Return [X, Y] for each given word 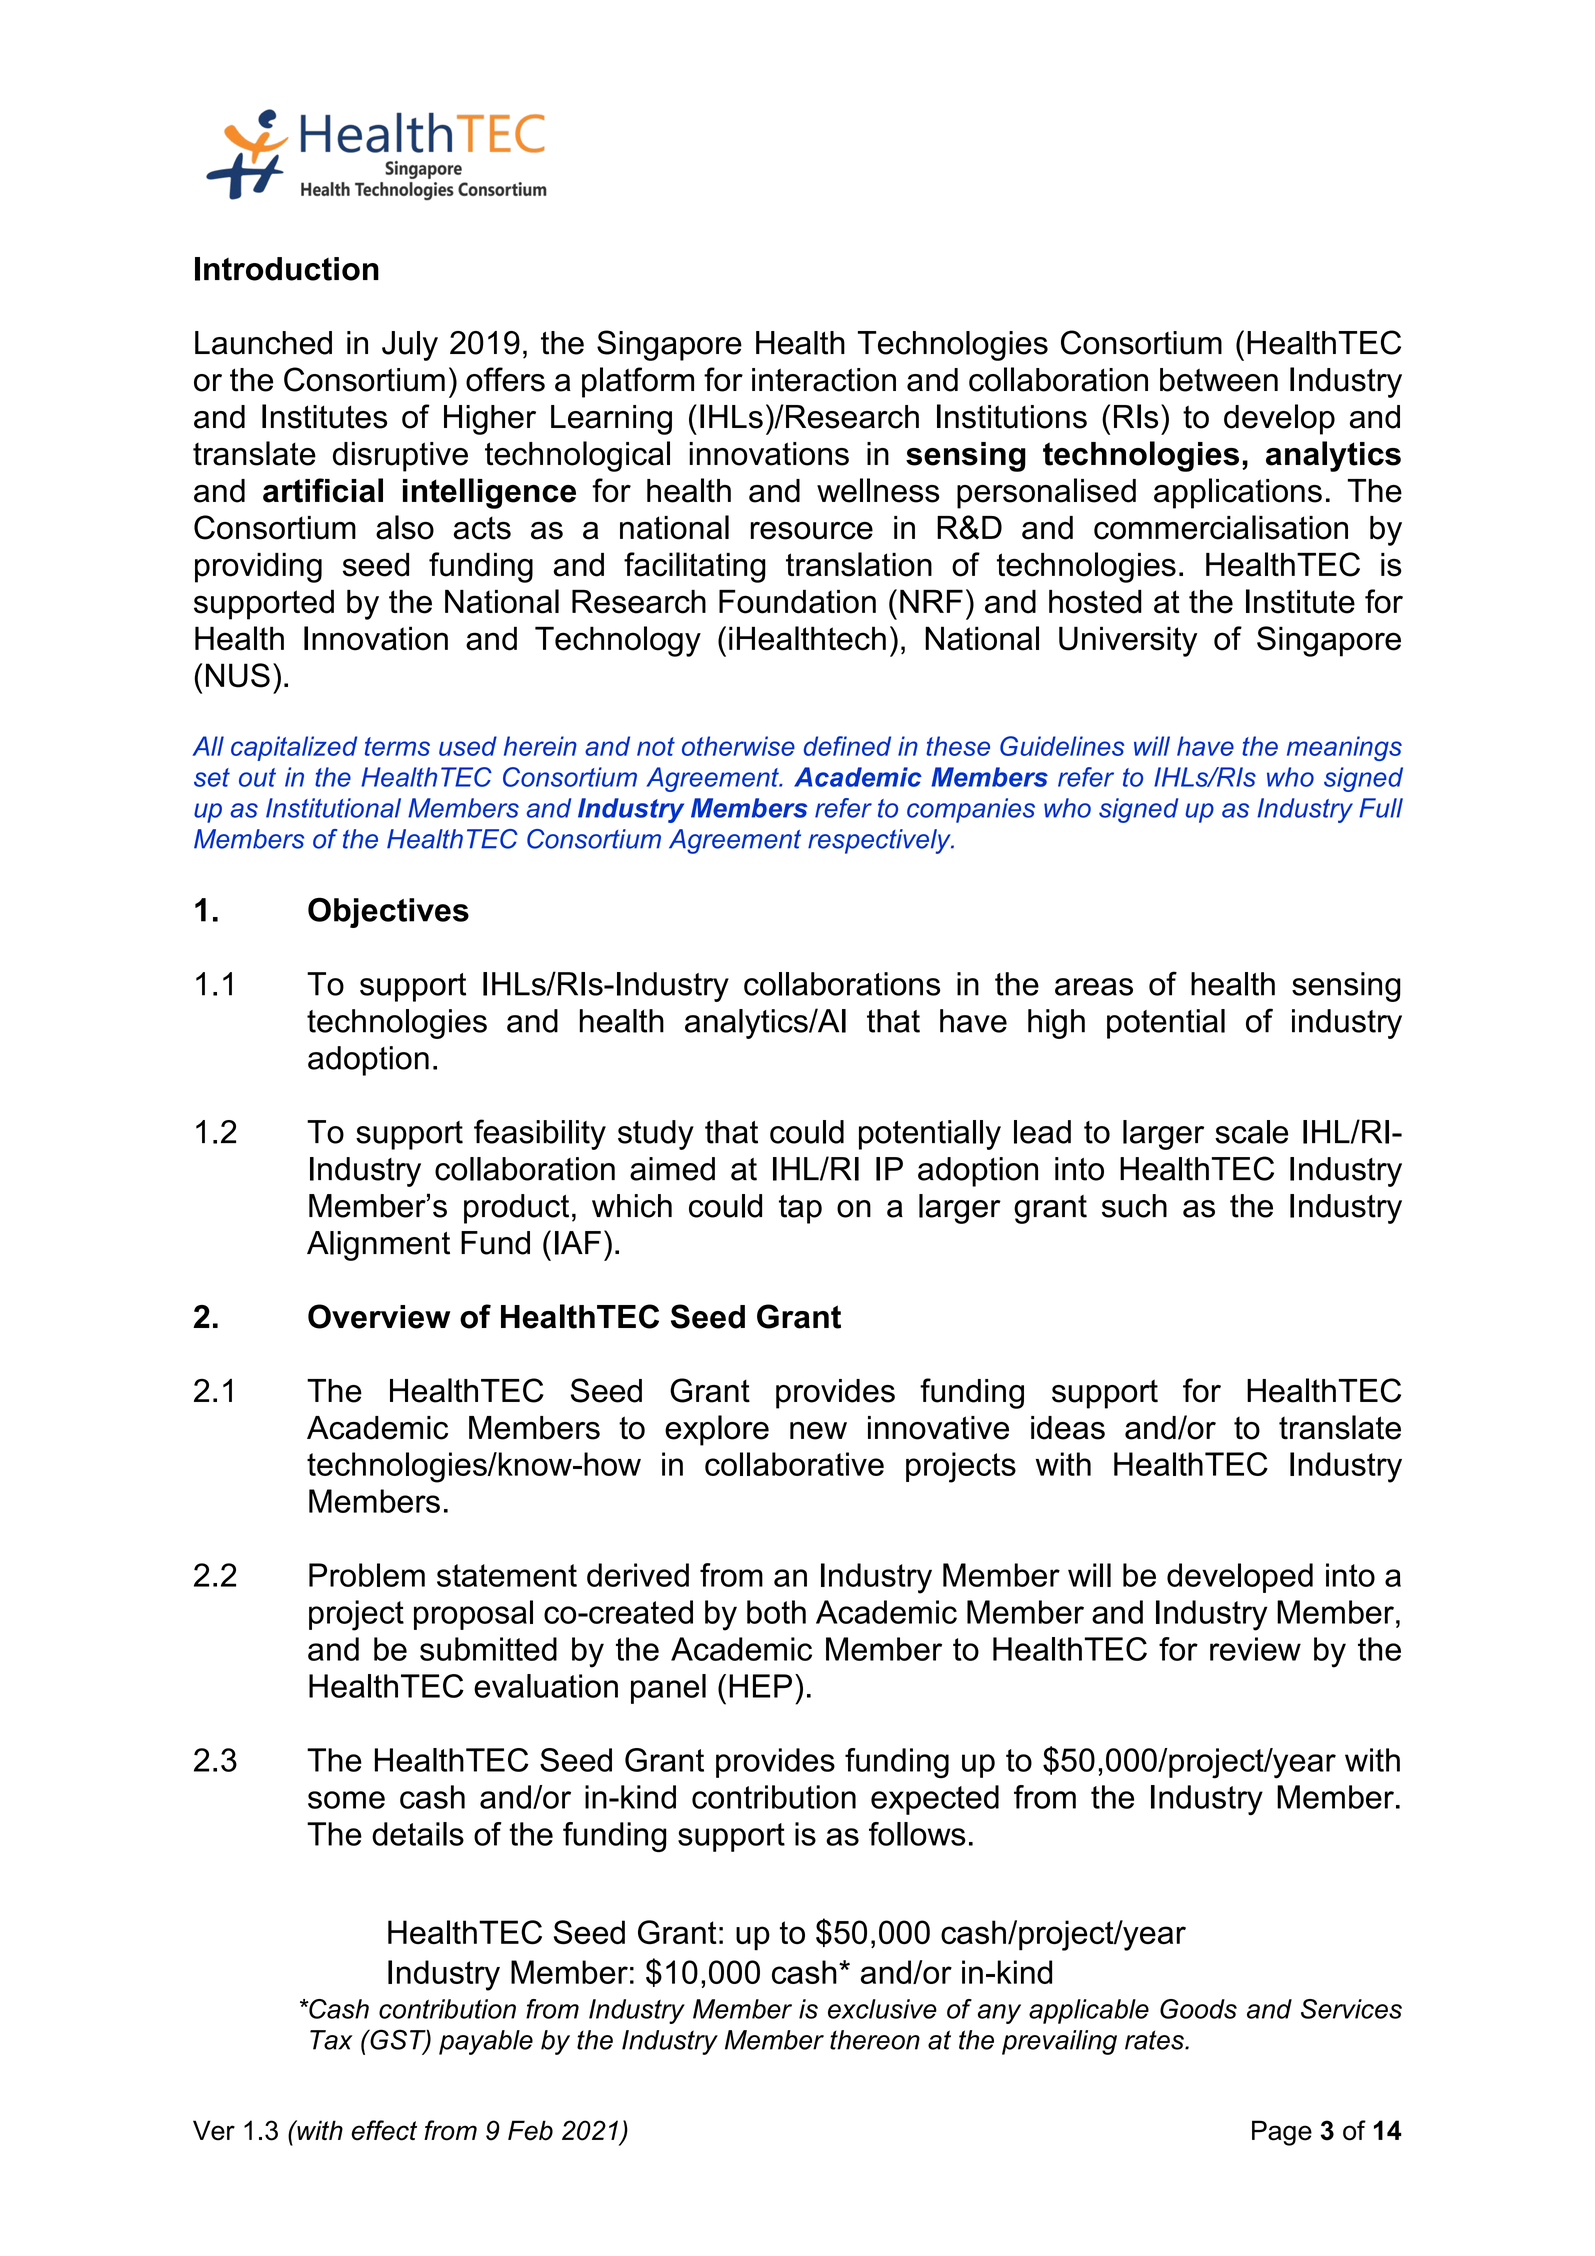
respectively [880, 841]
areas [1094, 987]
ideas [1068, 1428]
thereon [875, 2040]
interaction [824, 380]
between [1219, 380]
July [410, 346]
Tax [331, 2040]
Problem [367, 1575]
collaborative [794, 1464]
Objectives [388, 912]
